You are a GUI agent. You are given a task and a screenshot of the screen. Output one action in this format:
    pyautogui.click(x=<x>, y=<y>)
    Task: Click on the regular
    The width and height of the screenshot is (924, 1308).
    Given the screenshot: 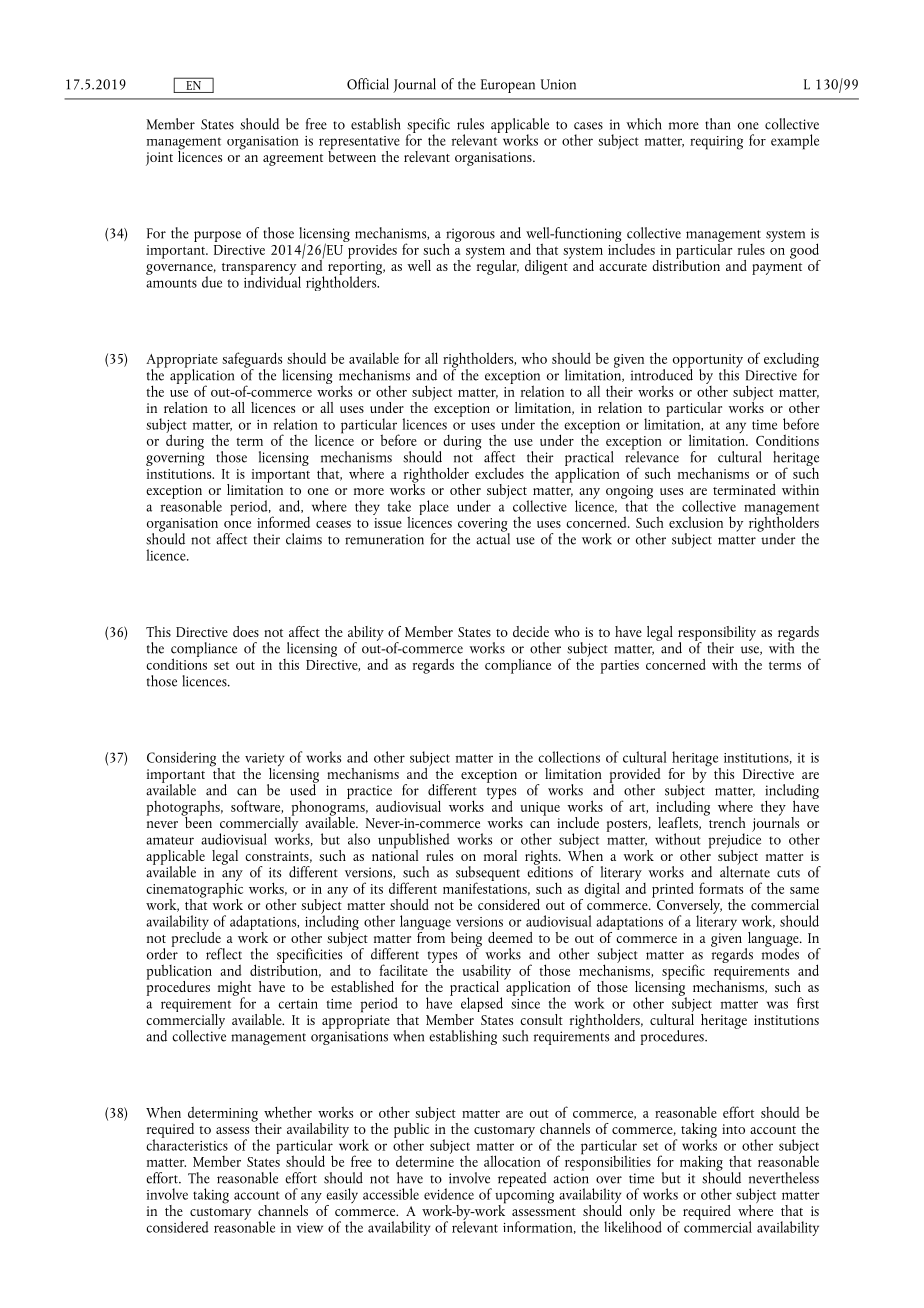 What is the action you would take?
    pyautogui.click(x=498, y=267)
